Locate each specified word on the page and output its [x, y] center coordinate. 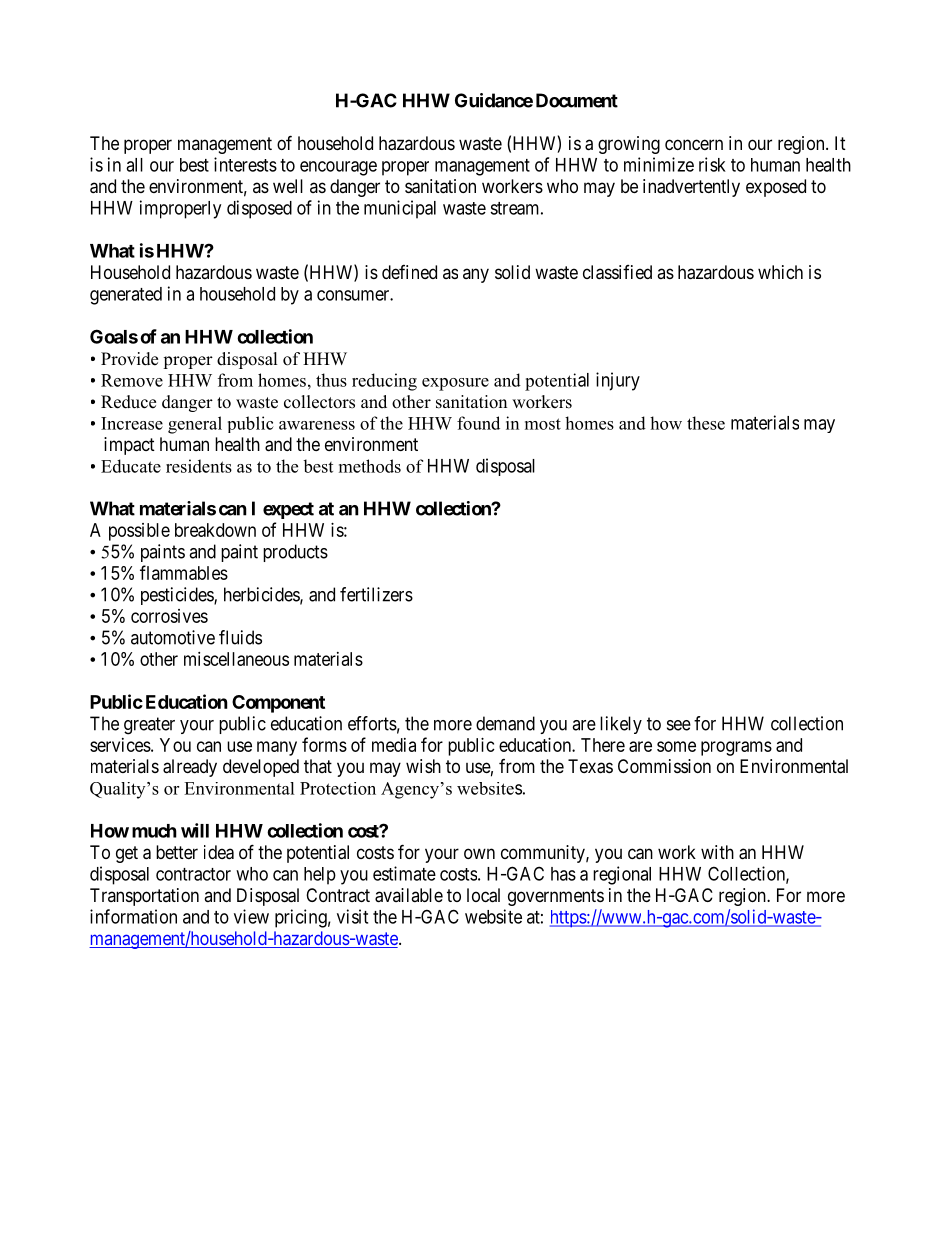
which [780, 272]
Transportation [144, 897]
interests [245, 164]
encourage [338, 168]
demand [505, 723]
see [679, 725]
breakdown [215, 530]
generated [126, 296]
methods [370, 466]
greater [149, 726]
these [706, 423]
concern [694, 144]
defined [409, 272]
